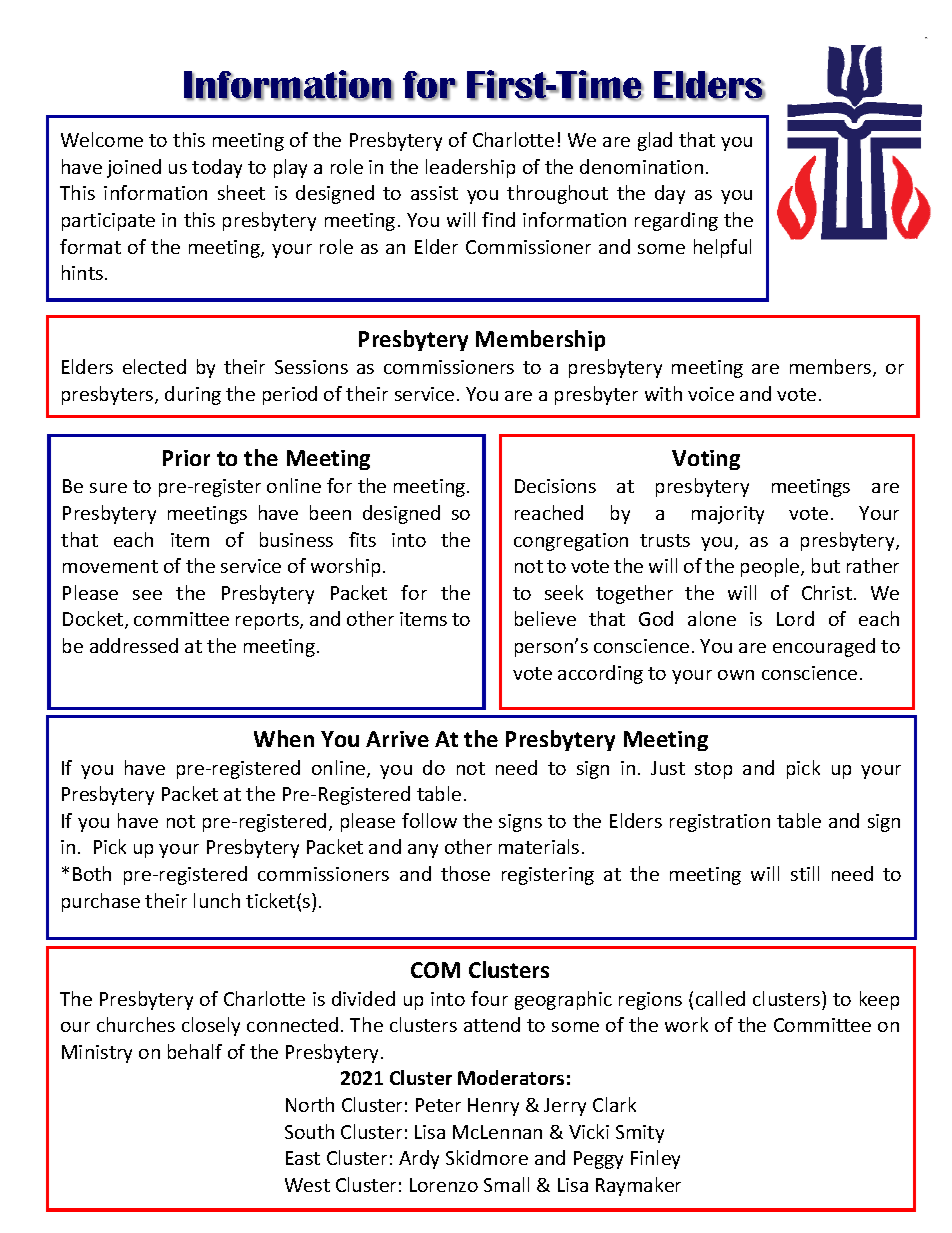 Image resolution: width=952 pixels, height=1233 pixels. I want to click on lunch, so click(217, 900).
